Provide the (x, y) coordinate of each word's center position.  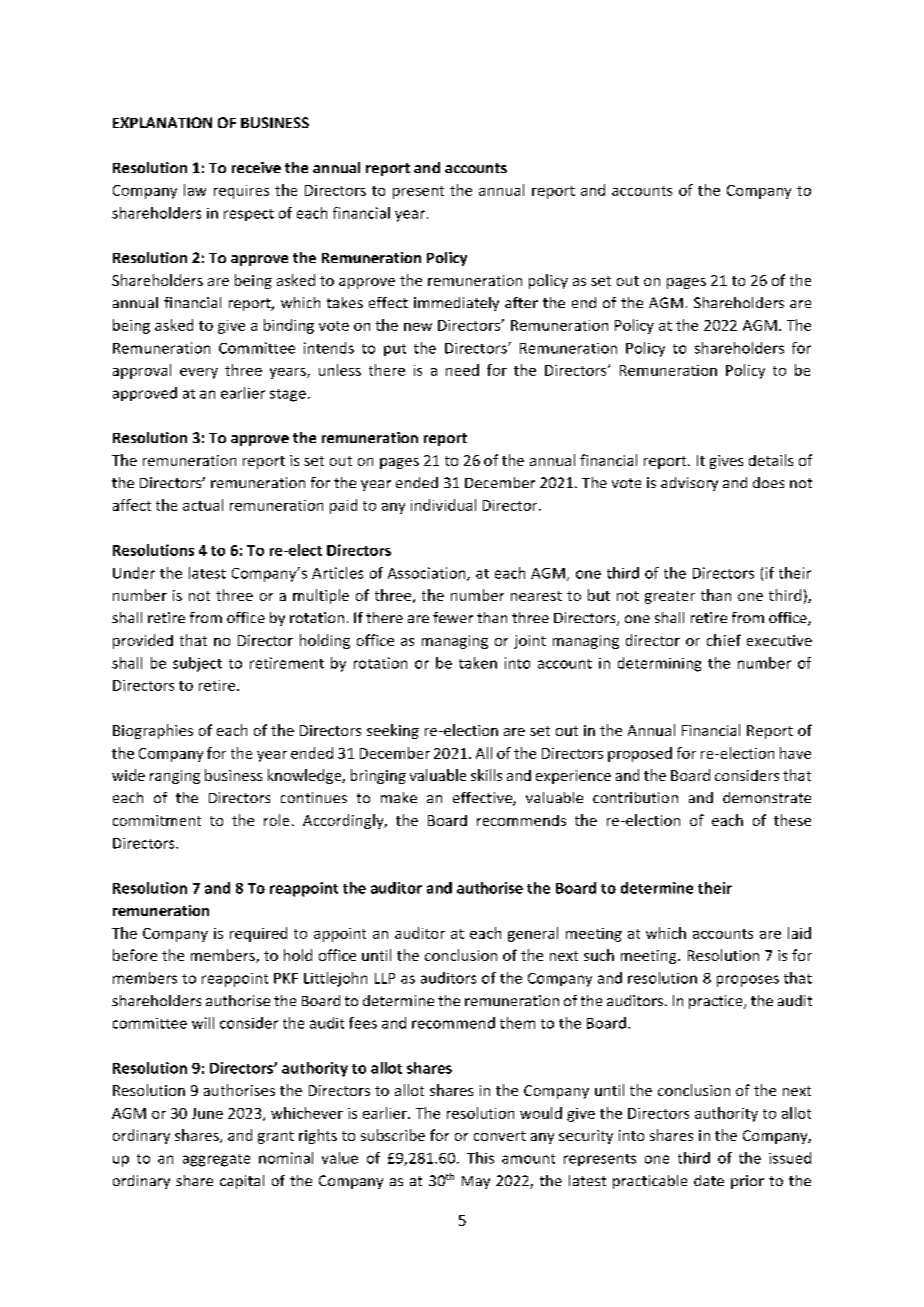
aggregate (216, 1160)
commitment (157, 820)
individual (443, 505)
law (195, 190)
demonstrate (767, 797)
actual (203, 505)
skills (486, 775)
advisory (689, 484)
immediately (456, 304)
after (521, 302)
